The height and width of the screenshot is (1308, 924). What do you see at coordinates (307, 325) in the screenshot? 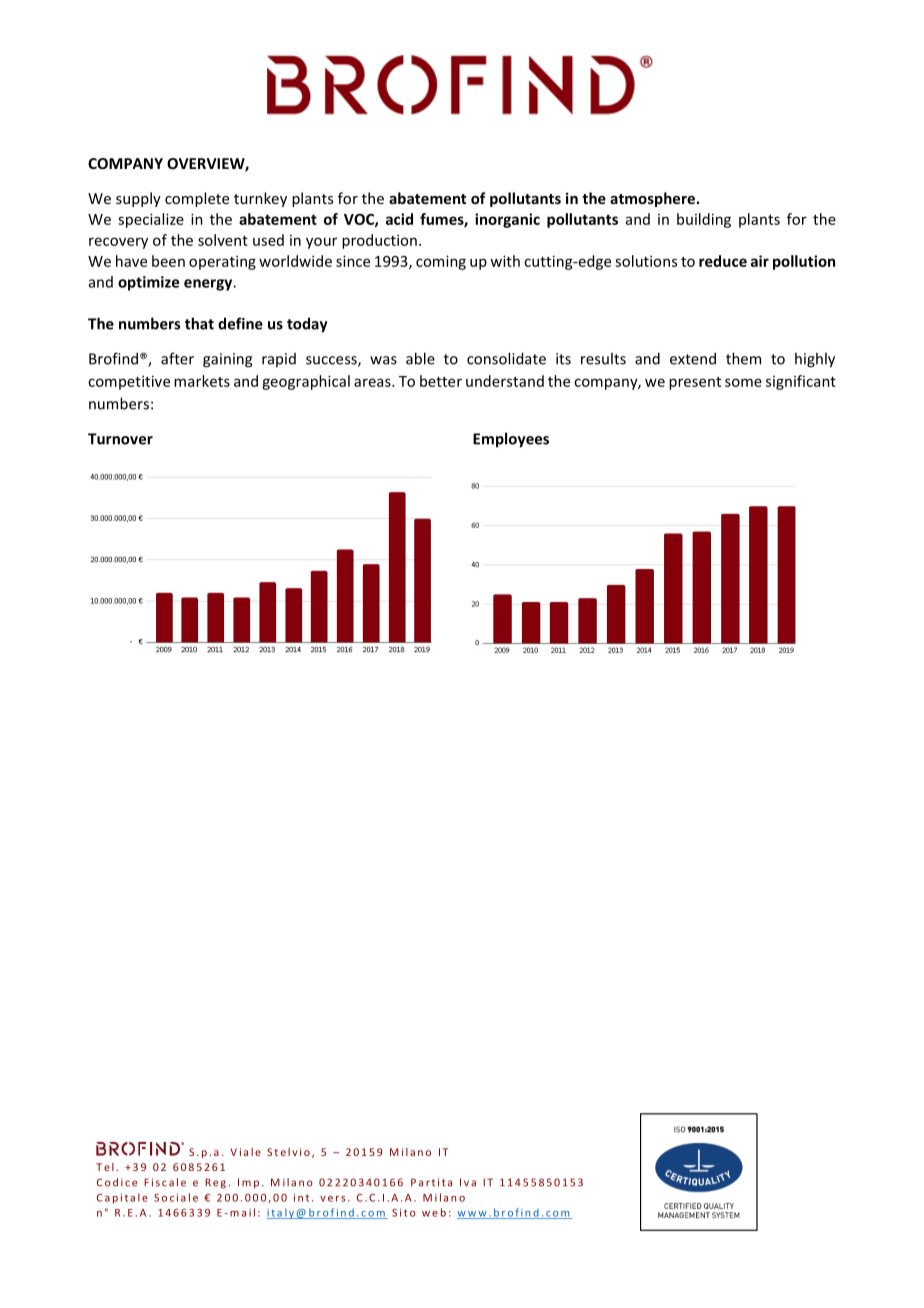
I see `today` at bounding box center [307, 325].
